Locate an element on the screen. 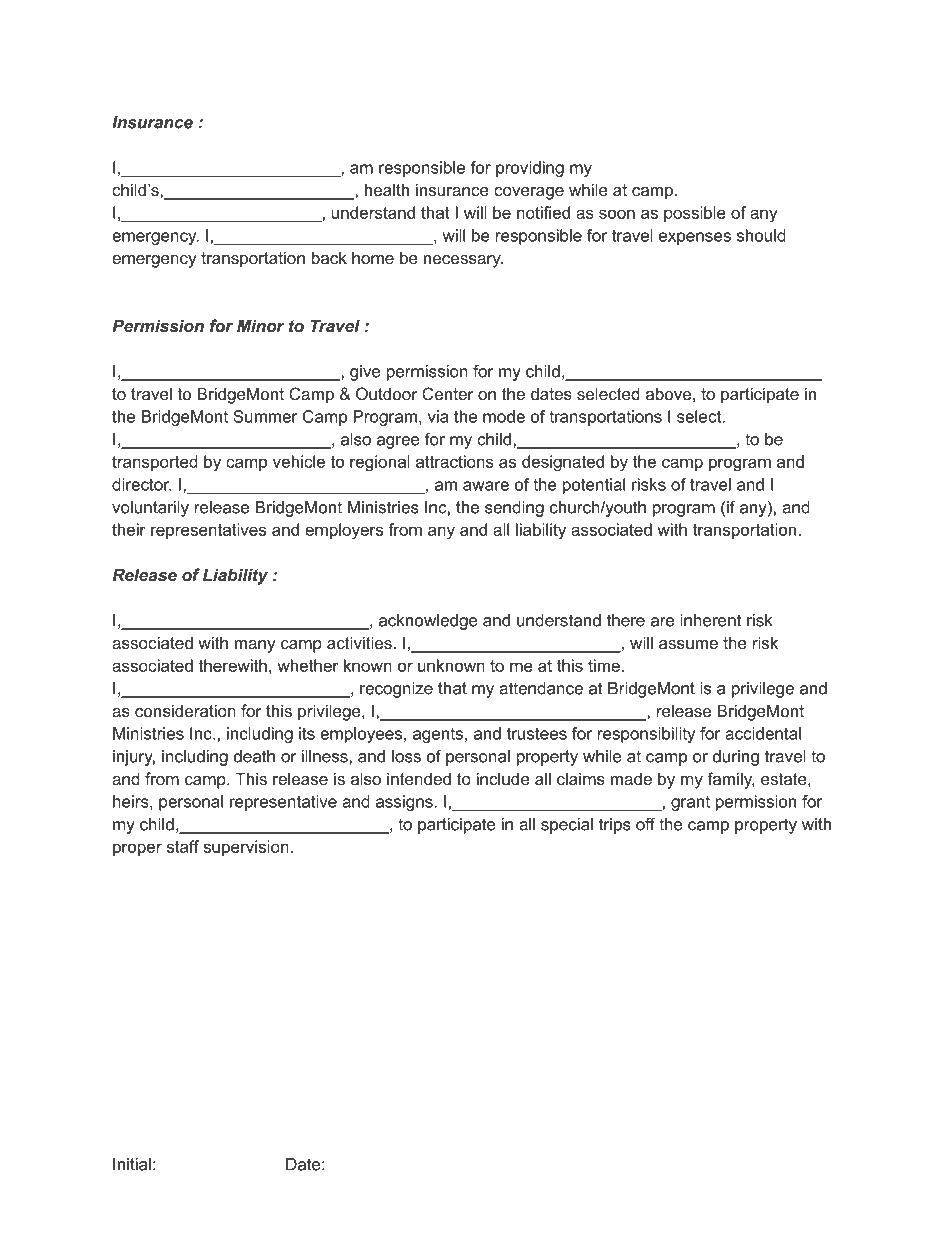 The height and width of the screenshot is (1233, 952). Initial is located at coordinates (132, 1164).
